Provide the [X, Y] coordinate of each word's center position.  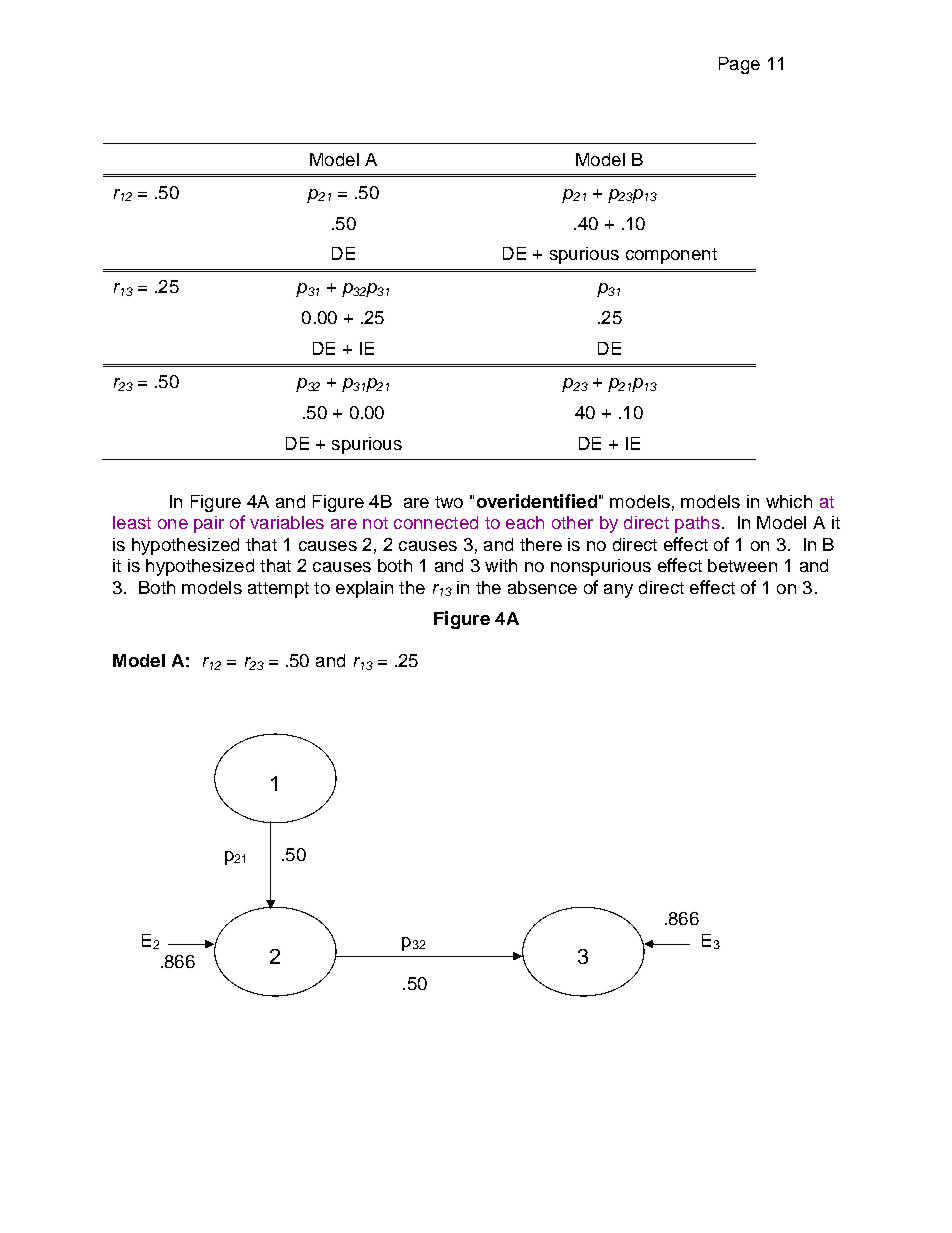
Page [739, 65]
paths [697, 524]
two [449, 502]
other [572, 522]
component [671, 256]
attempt [278, 590]
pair [209, 524]
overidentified [537, 501]
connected [436, 522]
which [789, 501]
